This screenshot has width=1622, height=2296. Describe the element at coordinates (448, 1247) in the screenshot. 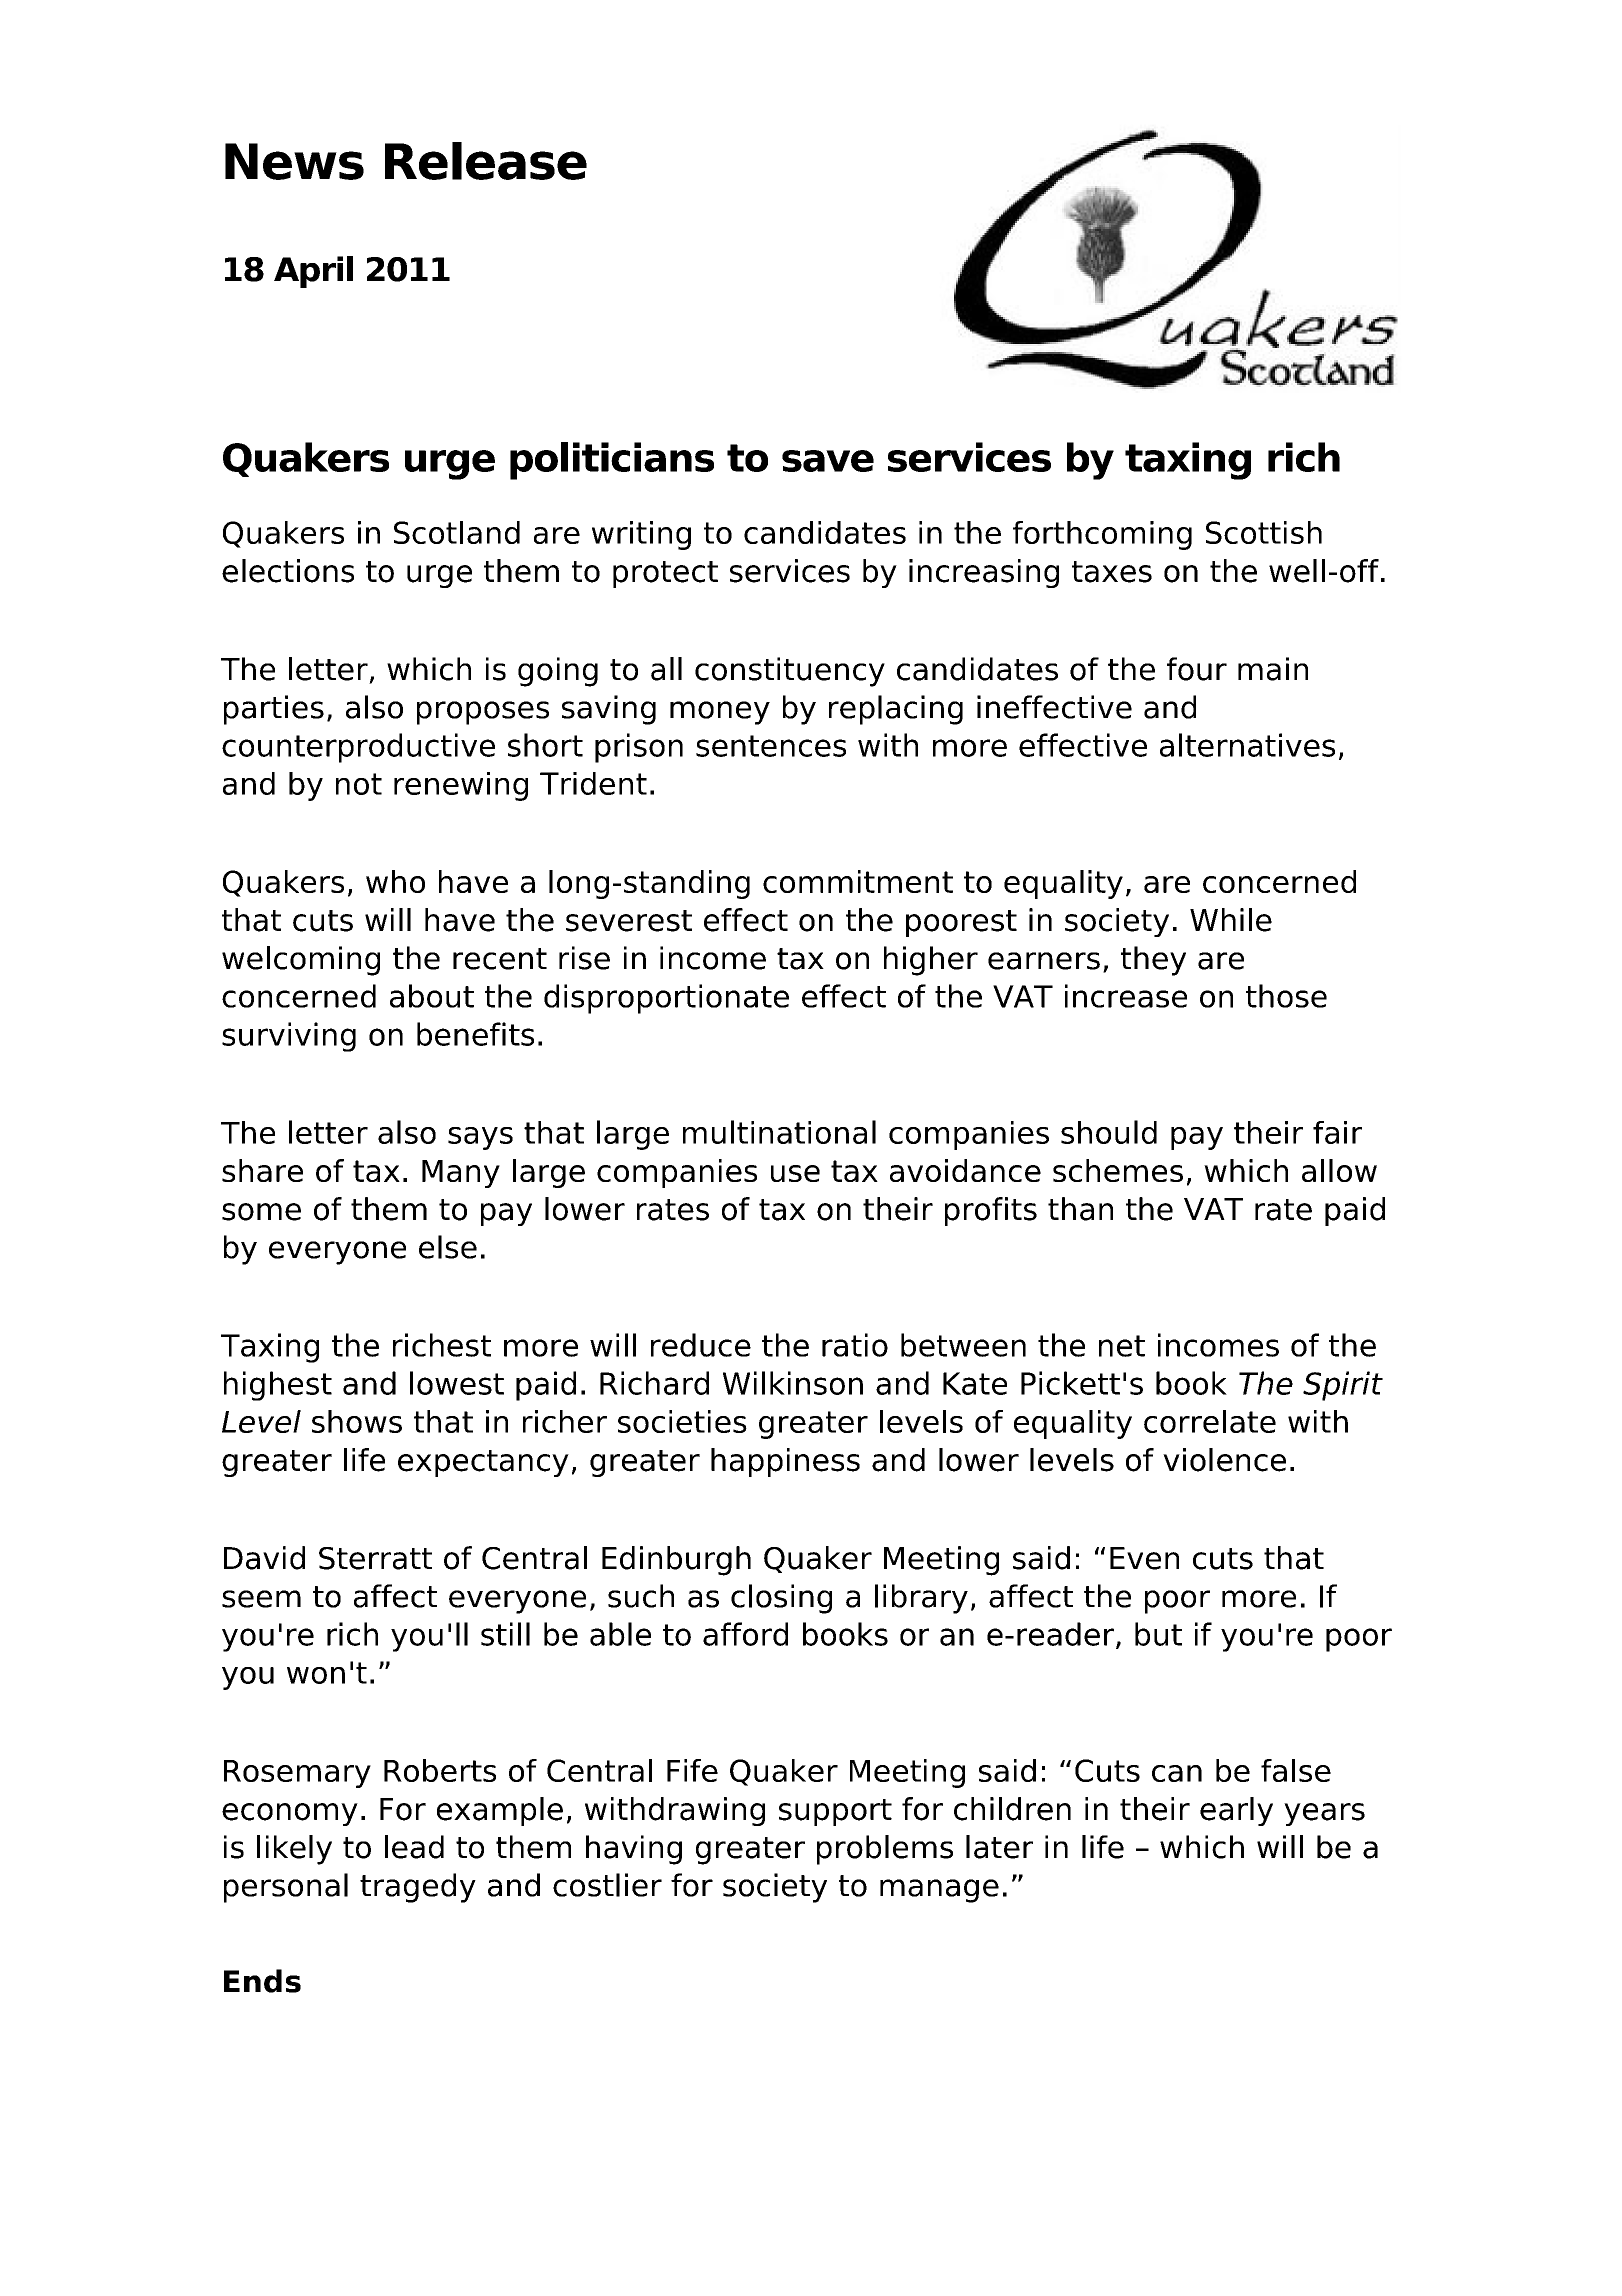

I see `else` at that location.
